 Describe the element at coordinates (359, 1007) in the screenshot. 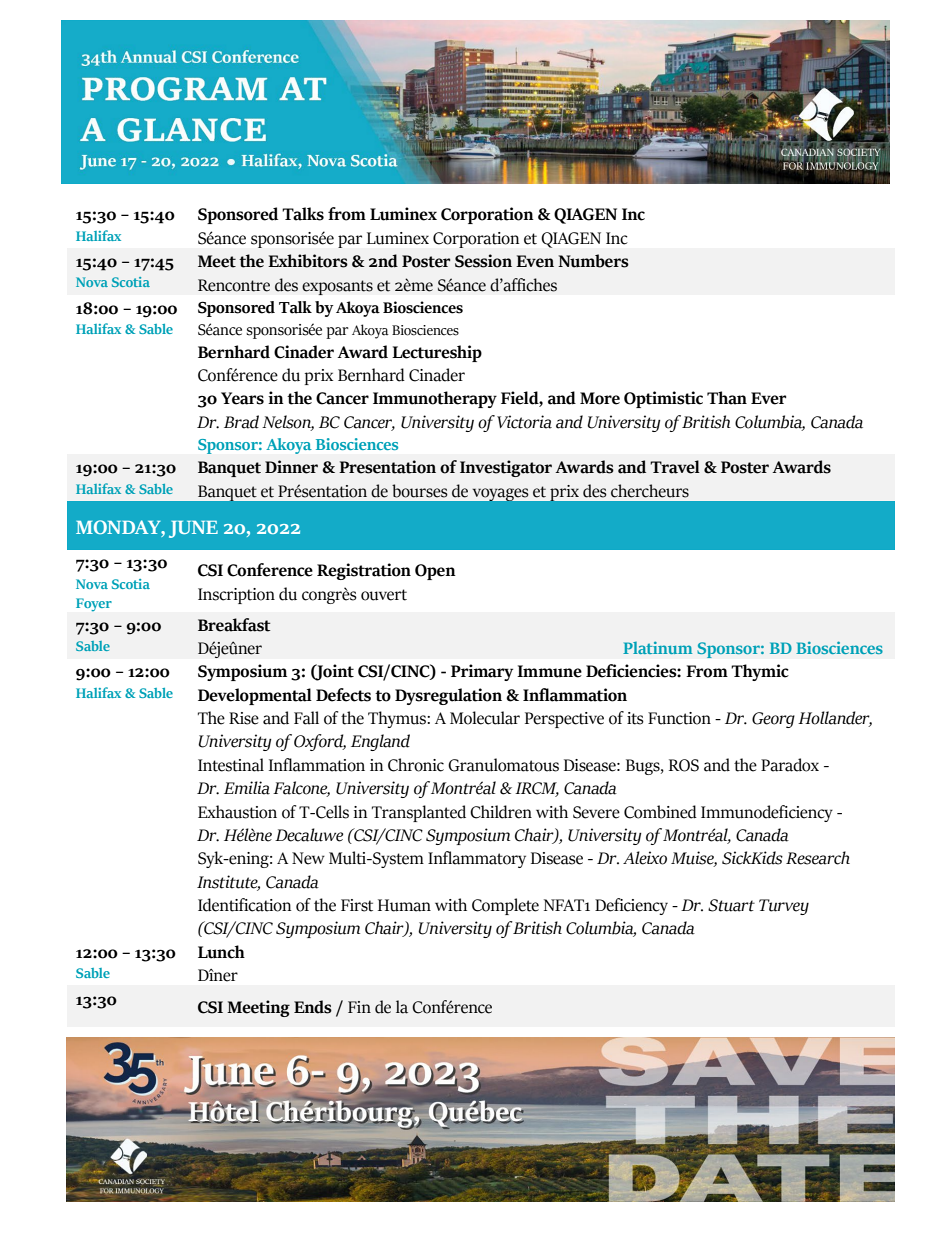

I see `Fin` at that location.
